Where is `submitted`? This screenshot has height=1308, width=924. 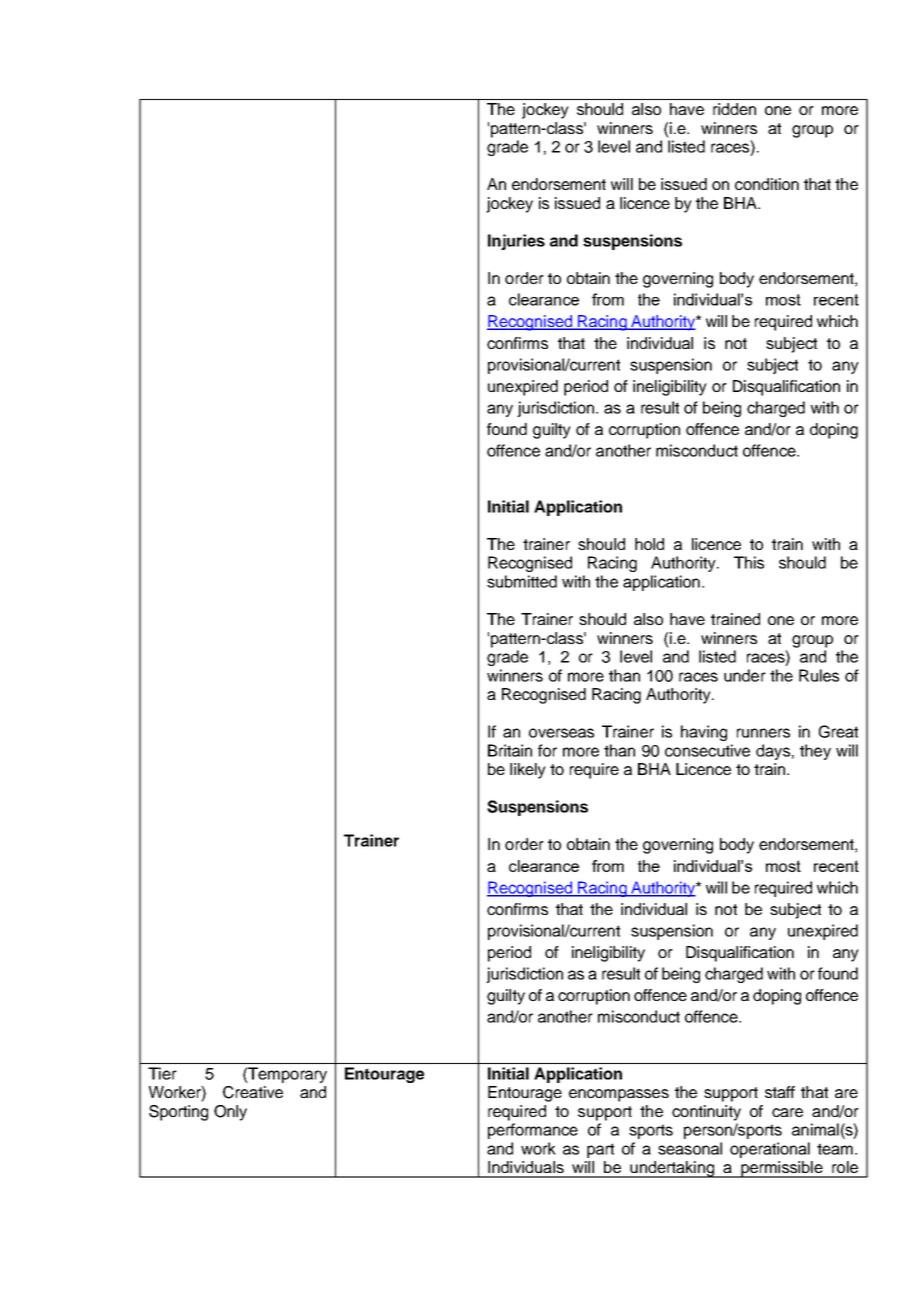 submitted is located at coordinates (522, 581).
